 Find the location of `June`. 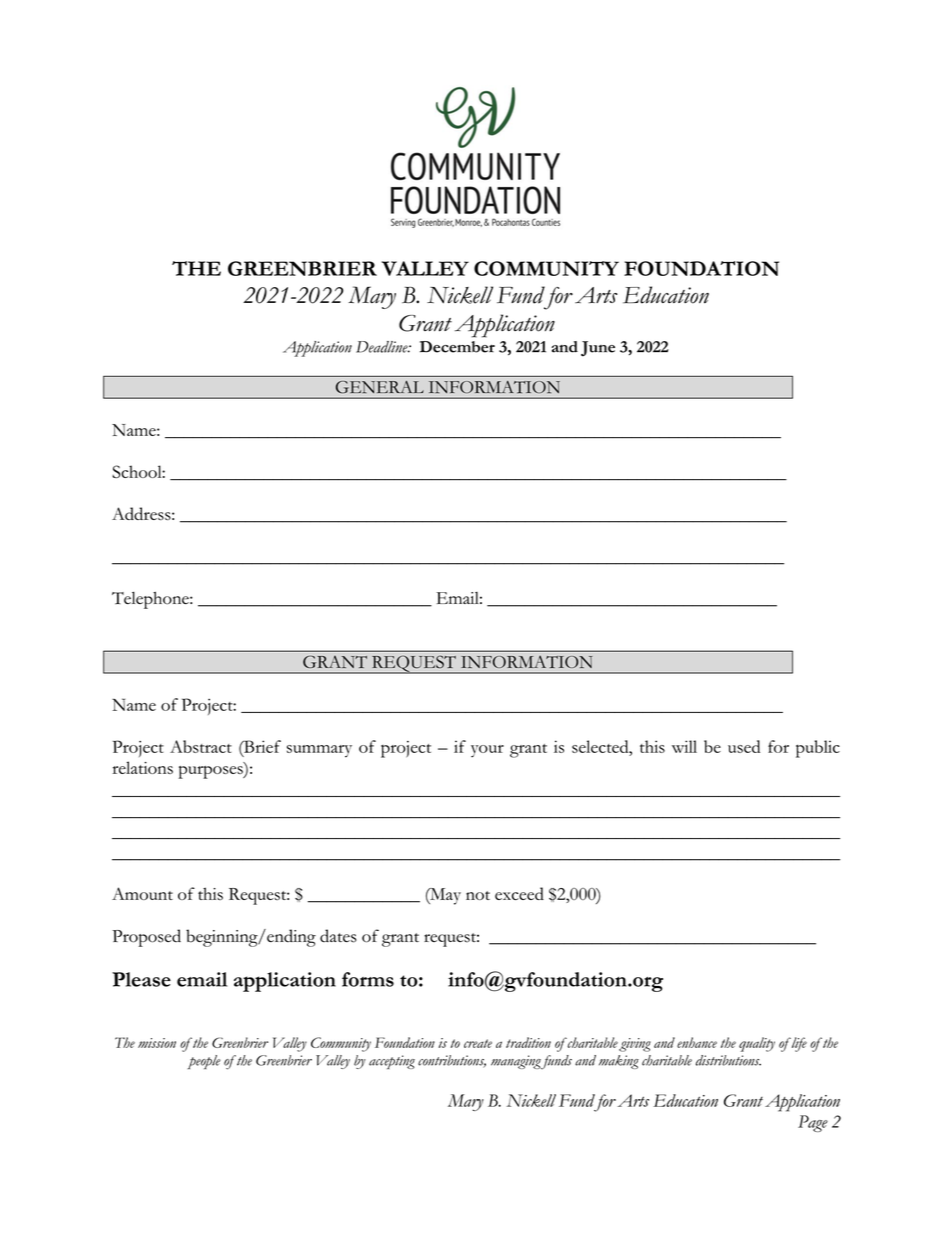

June is located at coordinates (598, 349).
